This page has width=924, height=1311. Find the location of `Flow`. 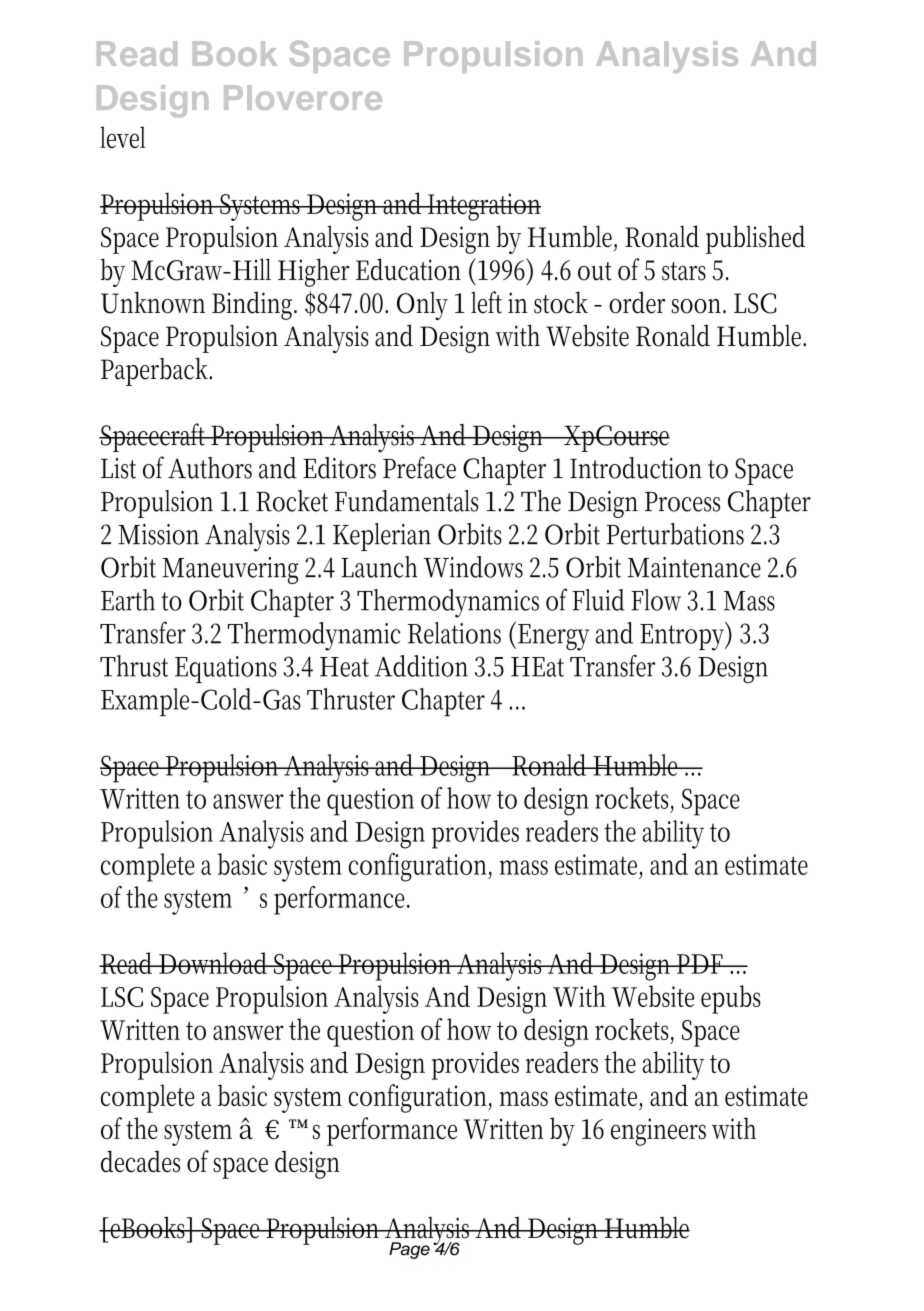

Flow is located at coordinates (656, 600).
